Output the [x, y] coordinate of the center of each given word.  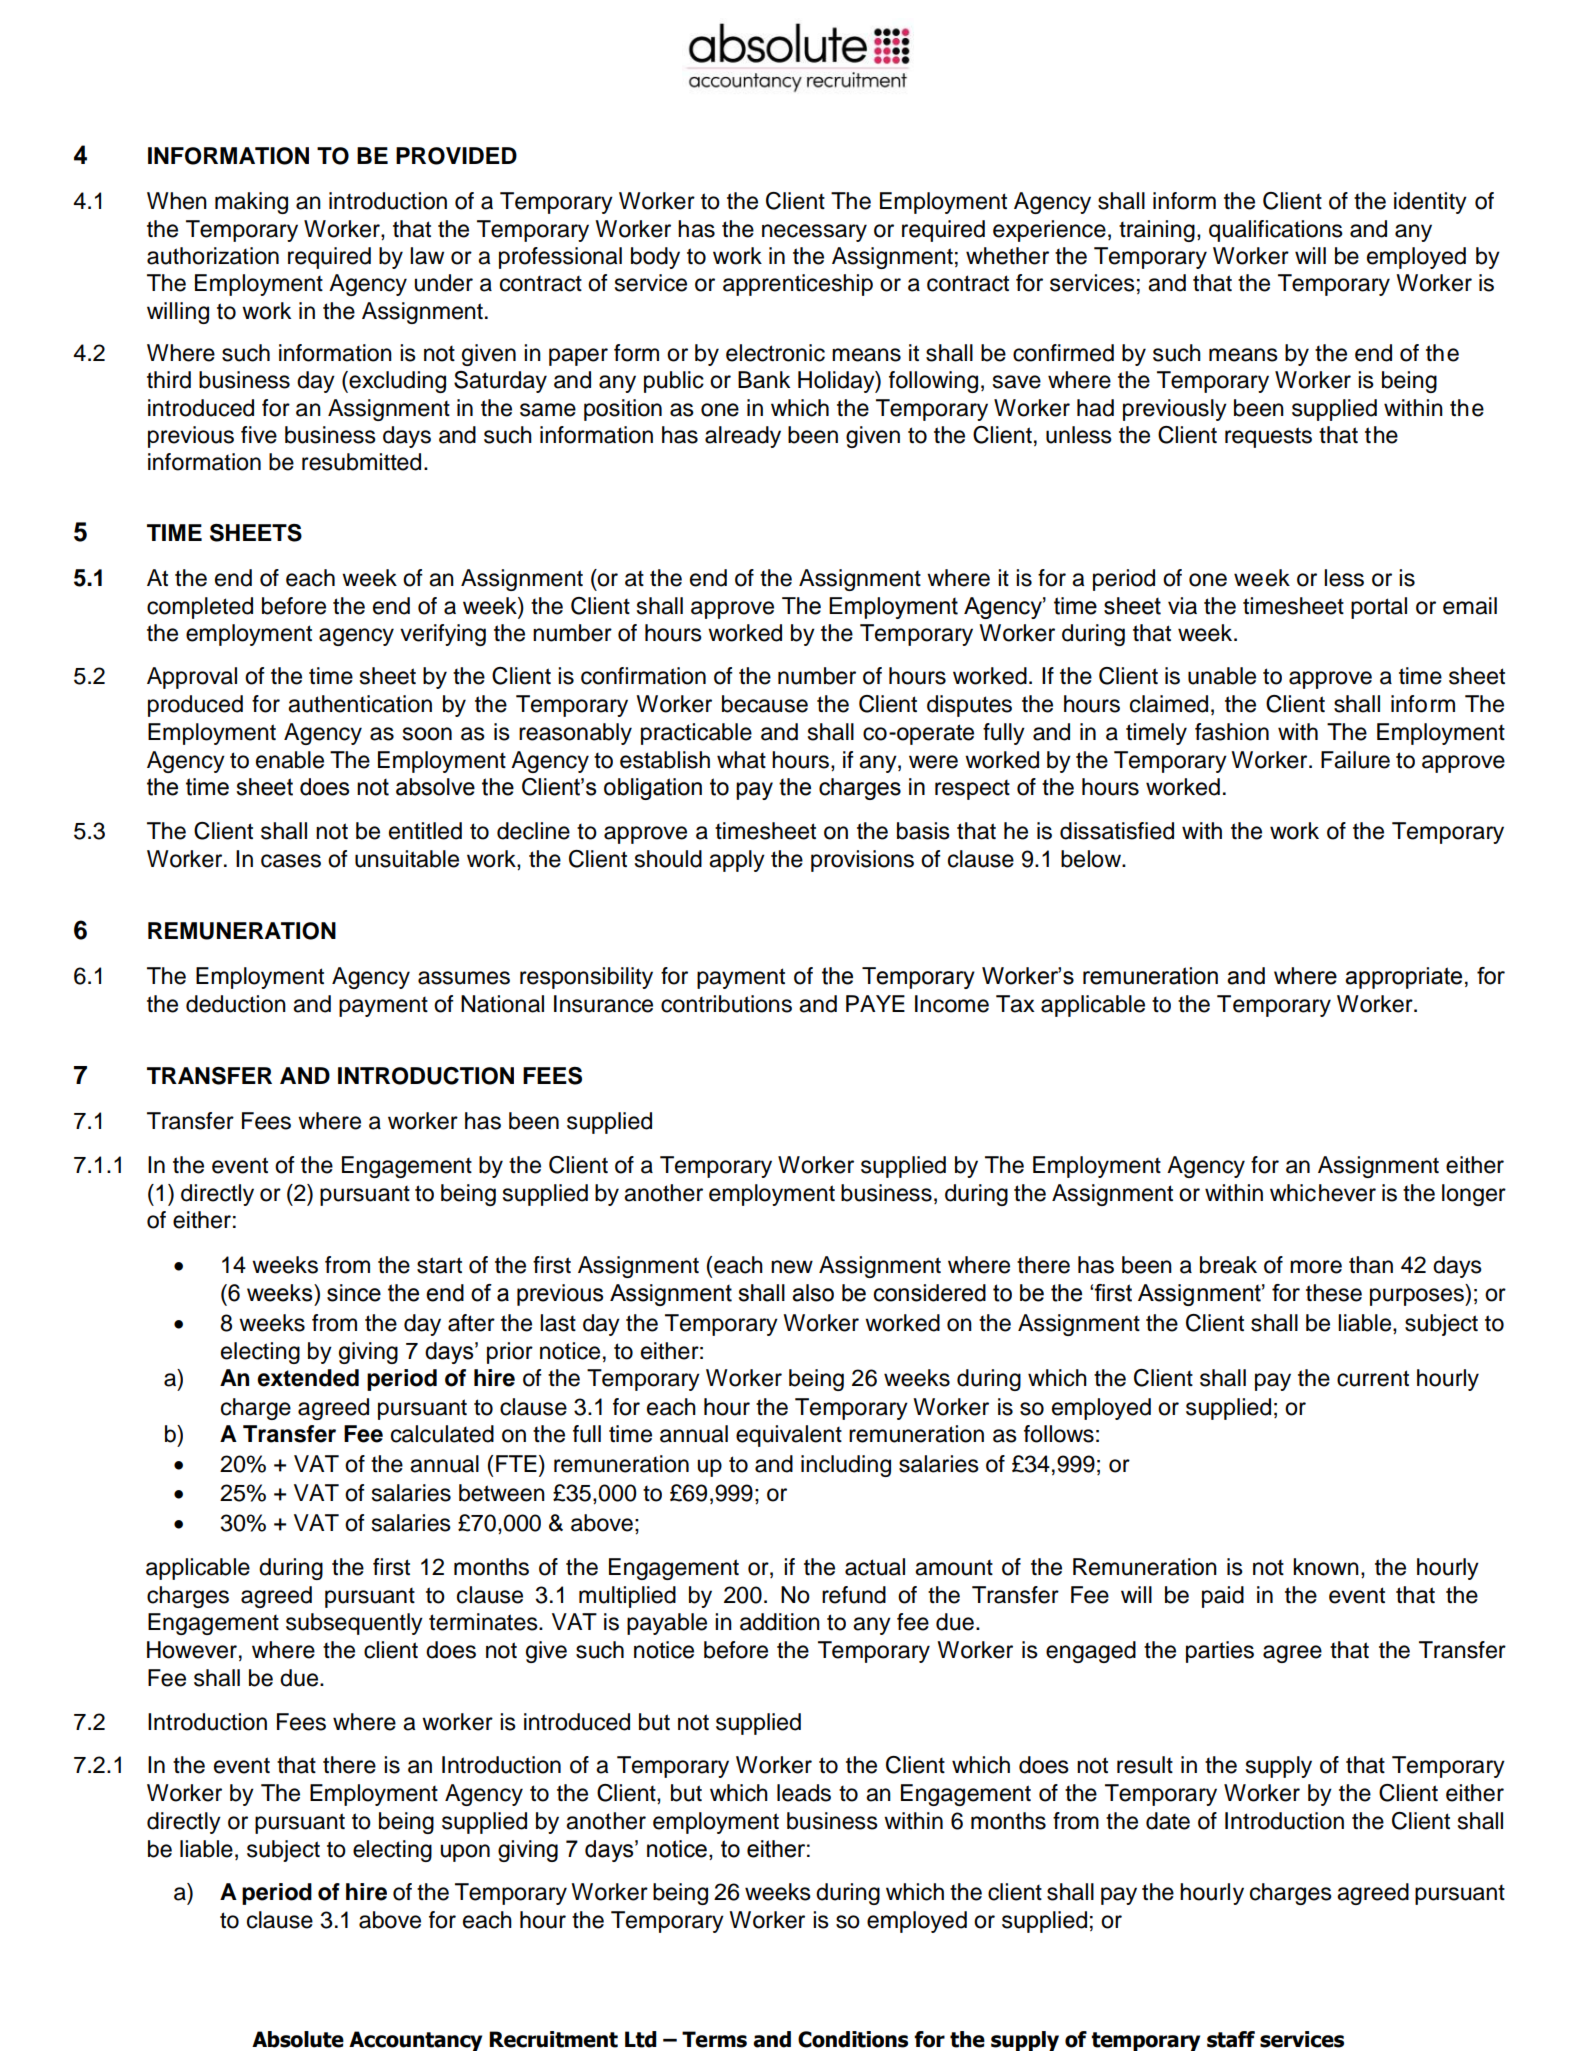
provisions [862, 861]
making [251, 203]
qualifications [1276, 231]
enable [290, 760]
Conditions [853, 2039]
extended [308, 1378]
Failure [1355, 760]
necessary [814, 233]
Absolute [298, 2039]
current [1373, 1378]
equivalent [789, 1436]
